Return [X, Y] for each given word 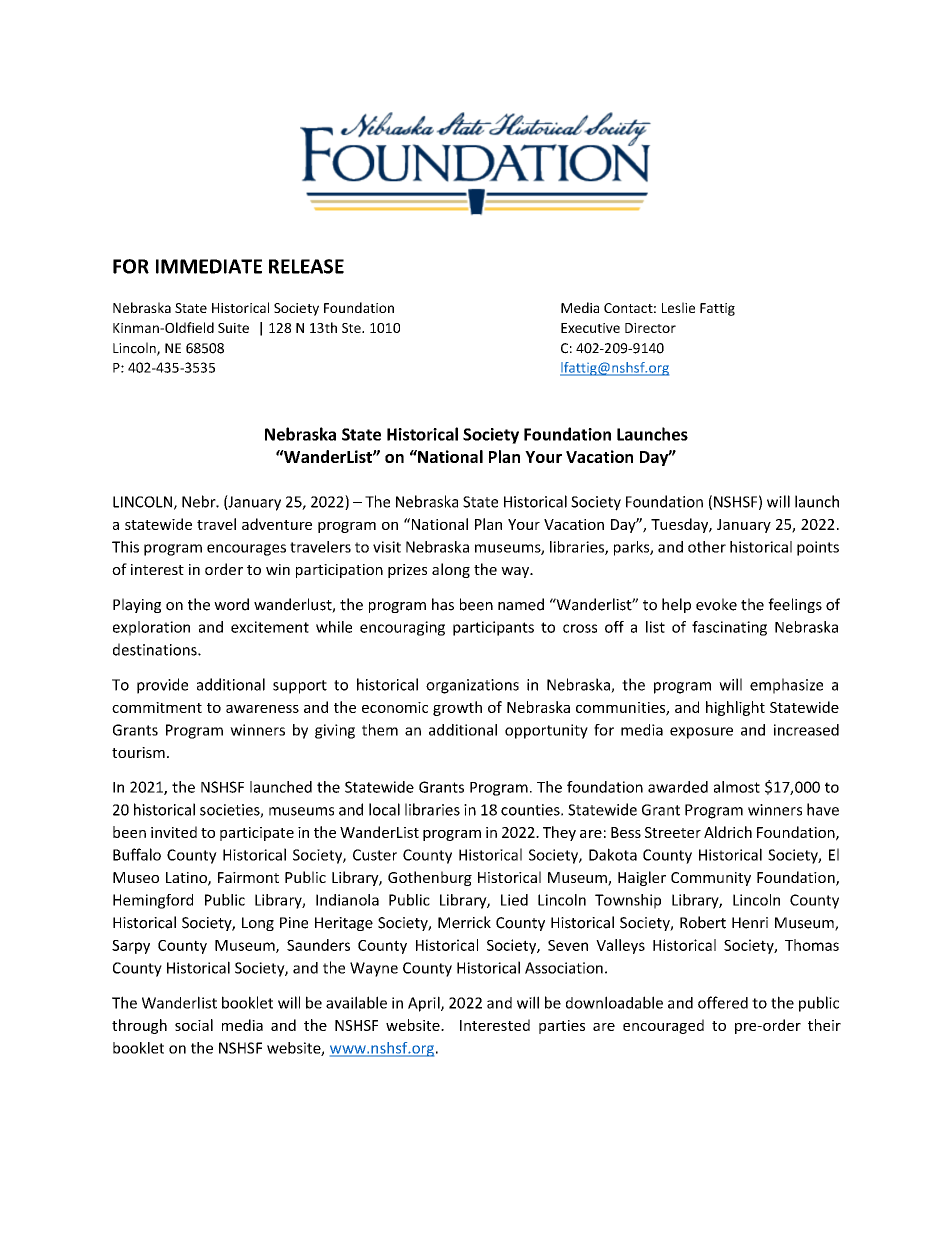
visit [387, 547]
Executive [590, 328]
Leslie [678, 307]
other [707, 547]
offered [723, 1002]
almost [737, 787]
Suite [233, 328]
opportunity [546, 731]
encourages [246, 550]
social [194, 1025]
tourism [138, 752]
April [425, 1004]
